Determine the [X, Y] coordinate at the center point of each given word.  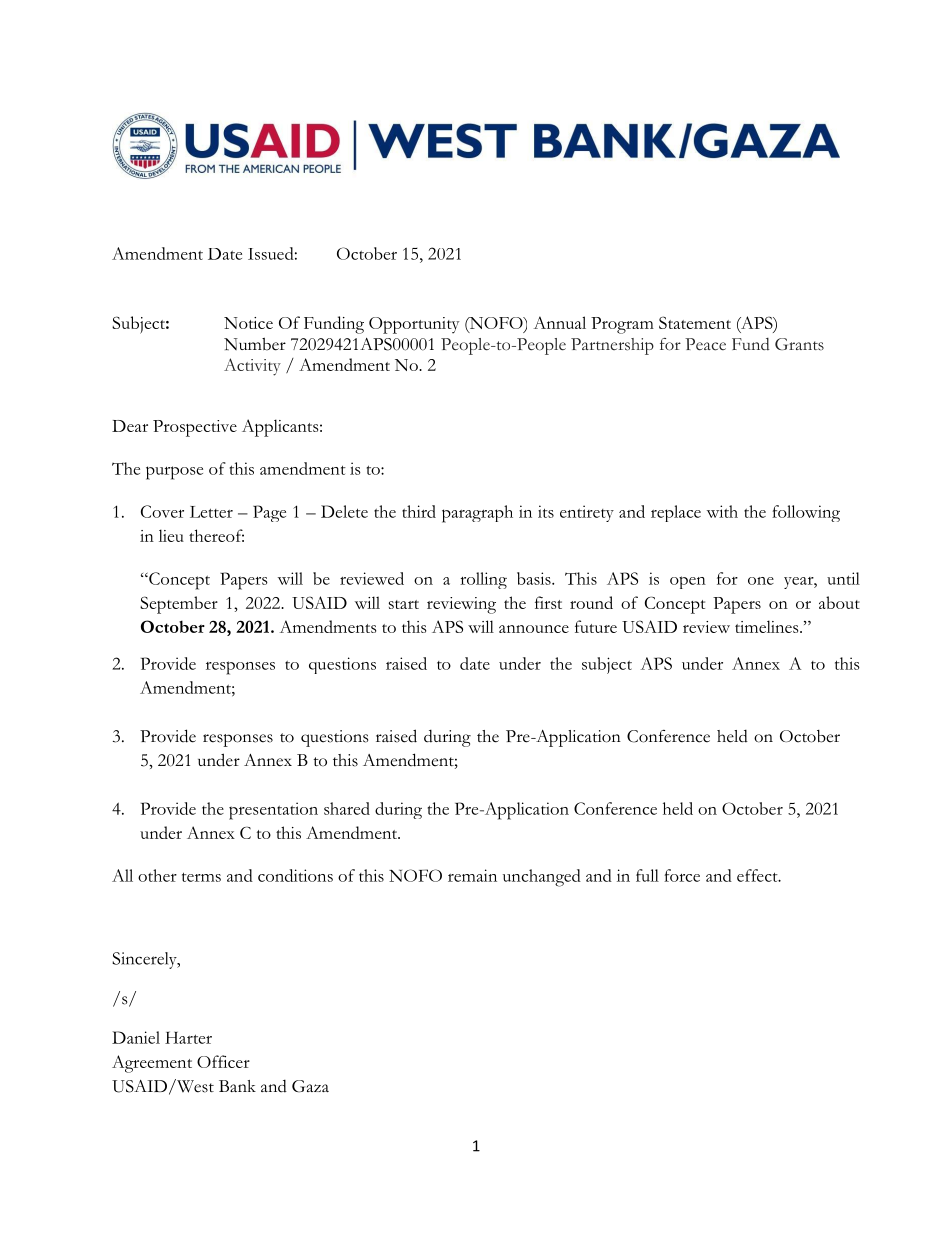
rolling [483, 580]
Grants [799, 344]
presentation [273, 811]
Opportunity [414, 325]
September [179, 605]
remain [472, 875]
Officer [223, 1061]
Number [255, 344]
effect [758, 875]
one [761, 581]
